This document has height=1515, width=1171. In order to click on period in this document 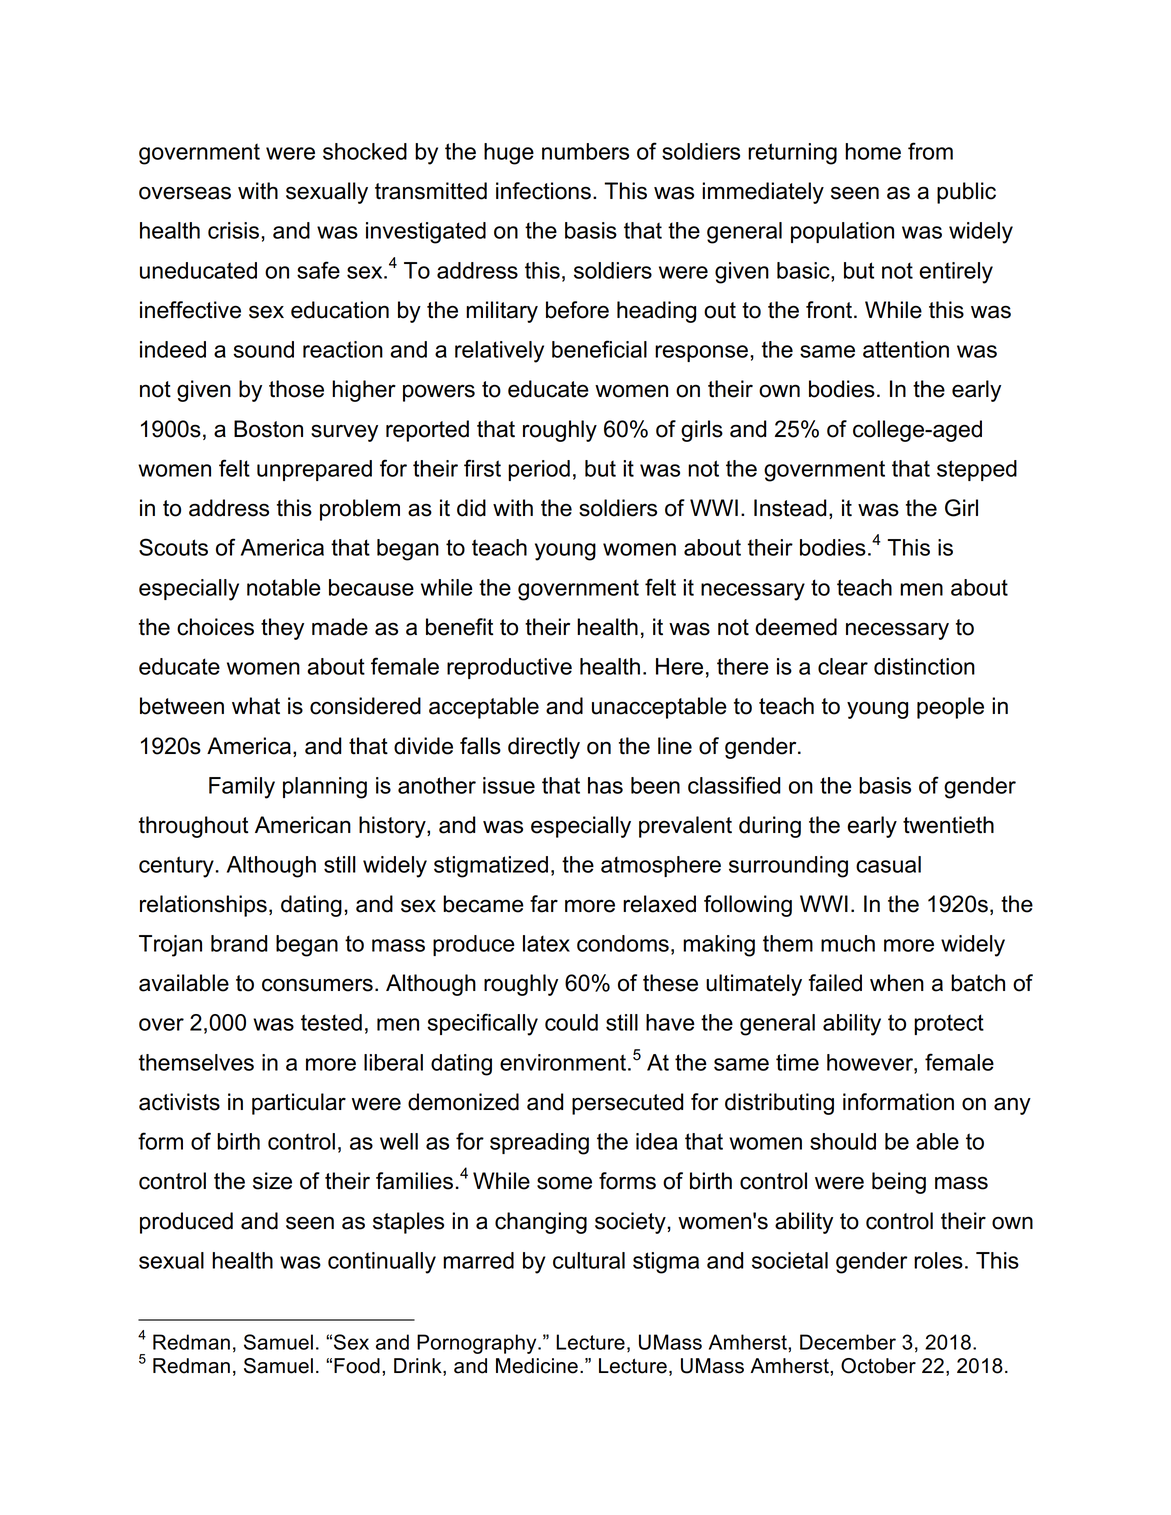, I will do `click(539, 470)`.
